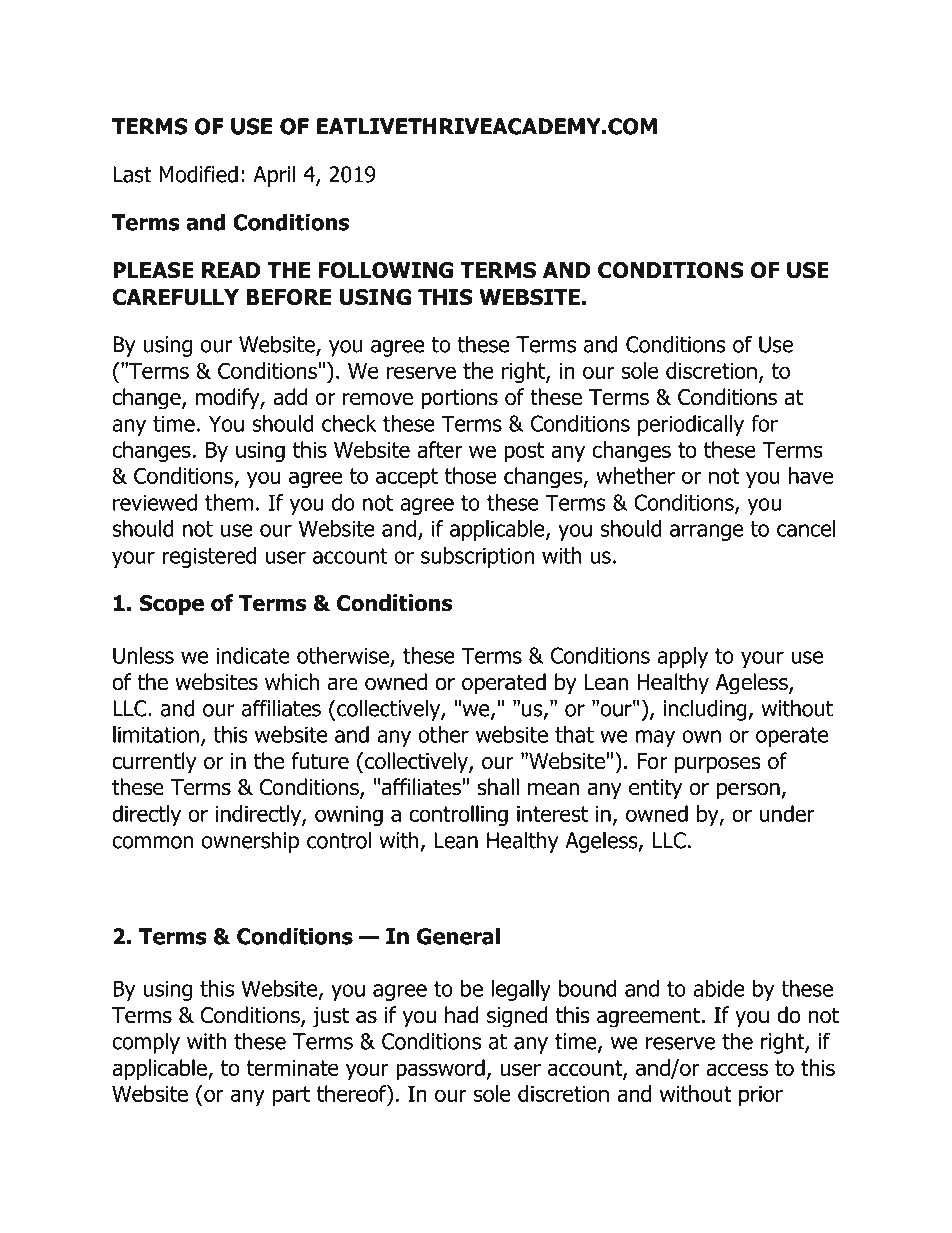 Image resolution: width=952 pixels, height=1233 pixels. I want to click on Modified, so click(198, 174).
